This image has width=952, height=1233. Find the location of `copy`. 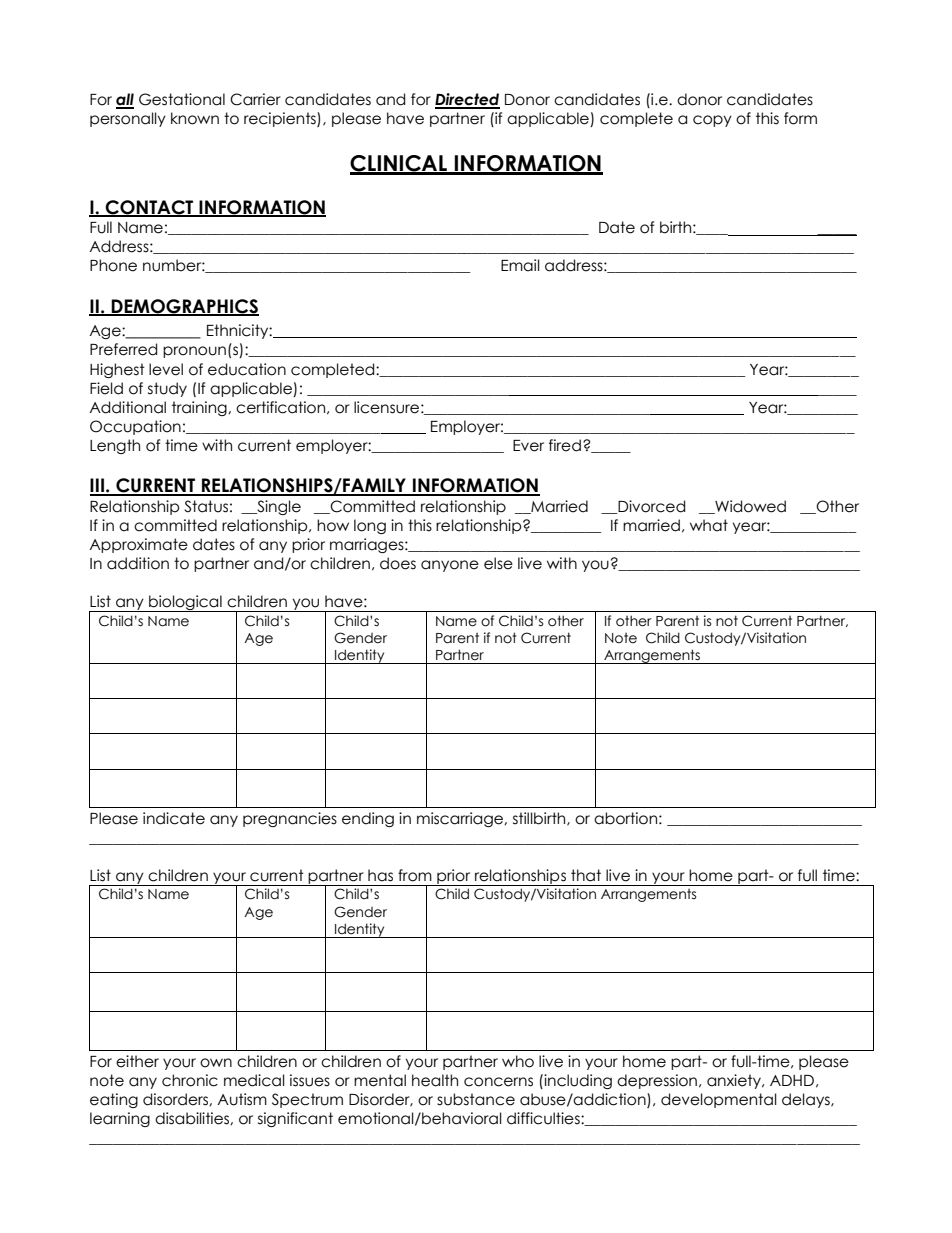

copy is located at coordinates (712, 121).
